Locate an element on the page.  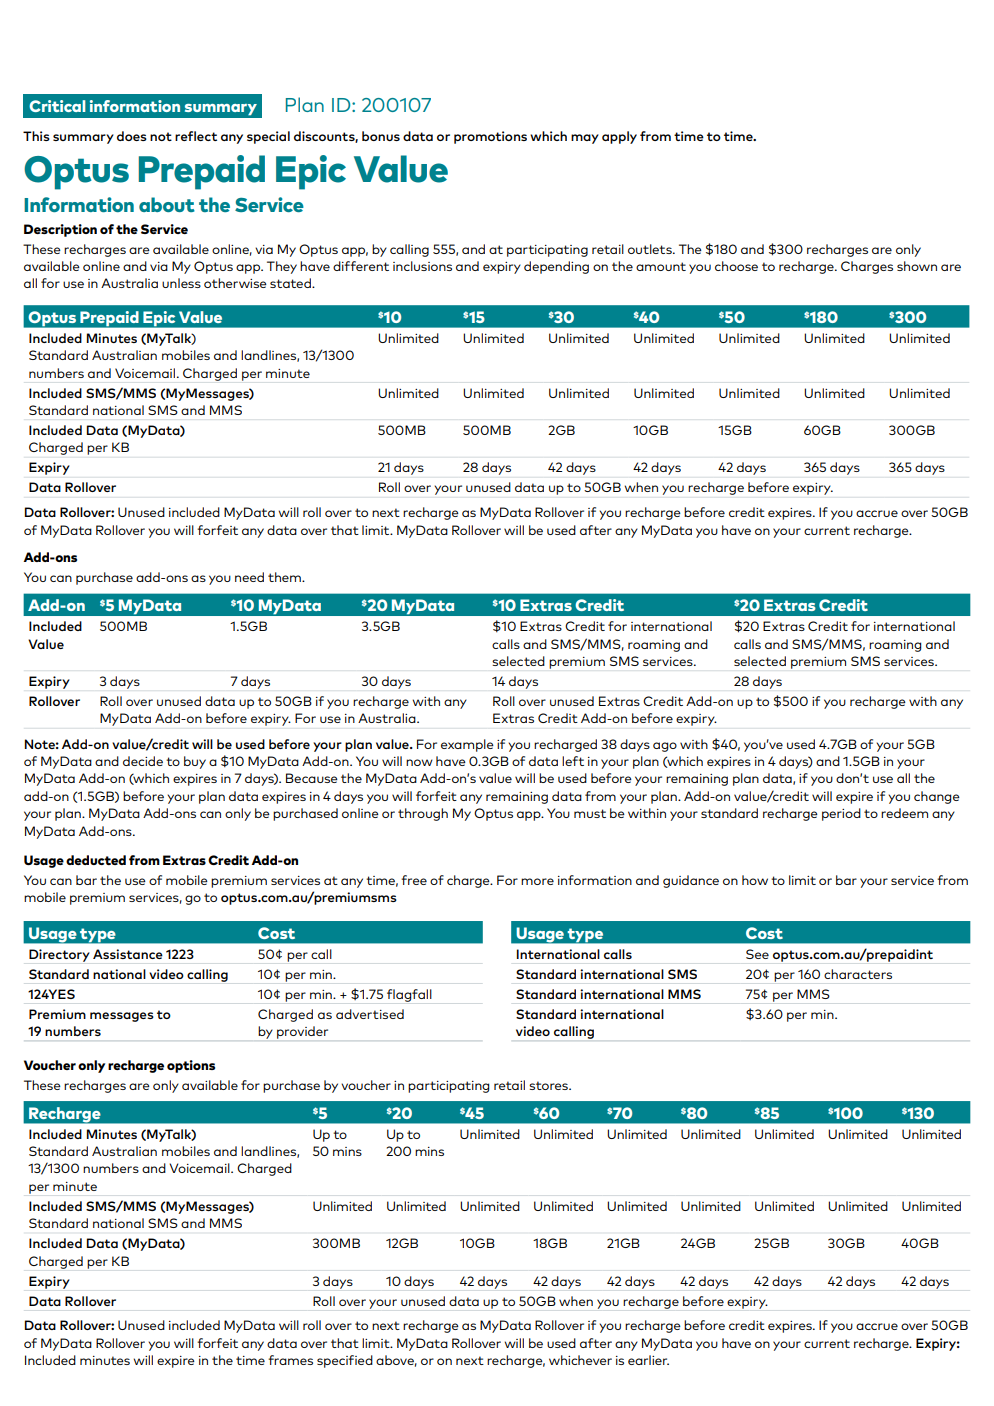
characters is located at coordinates (858, 974).
